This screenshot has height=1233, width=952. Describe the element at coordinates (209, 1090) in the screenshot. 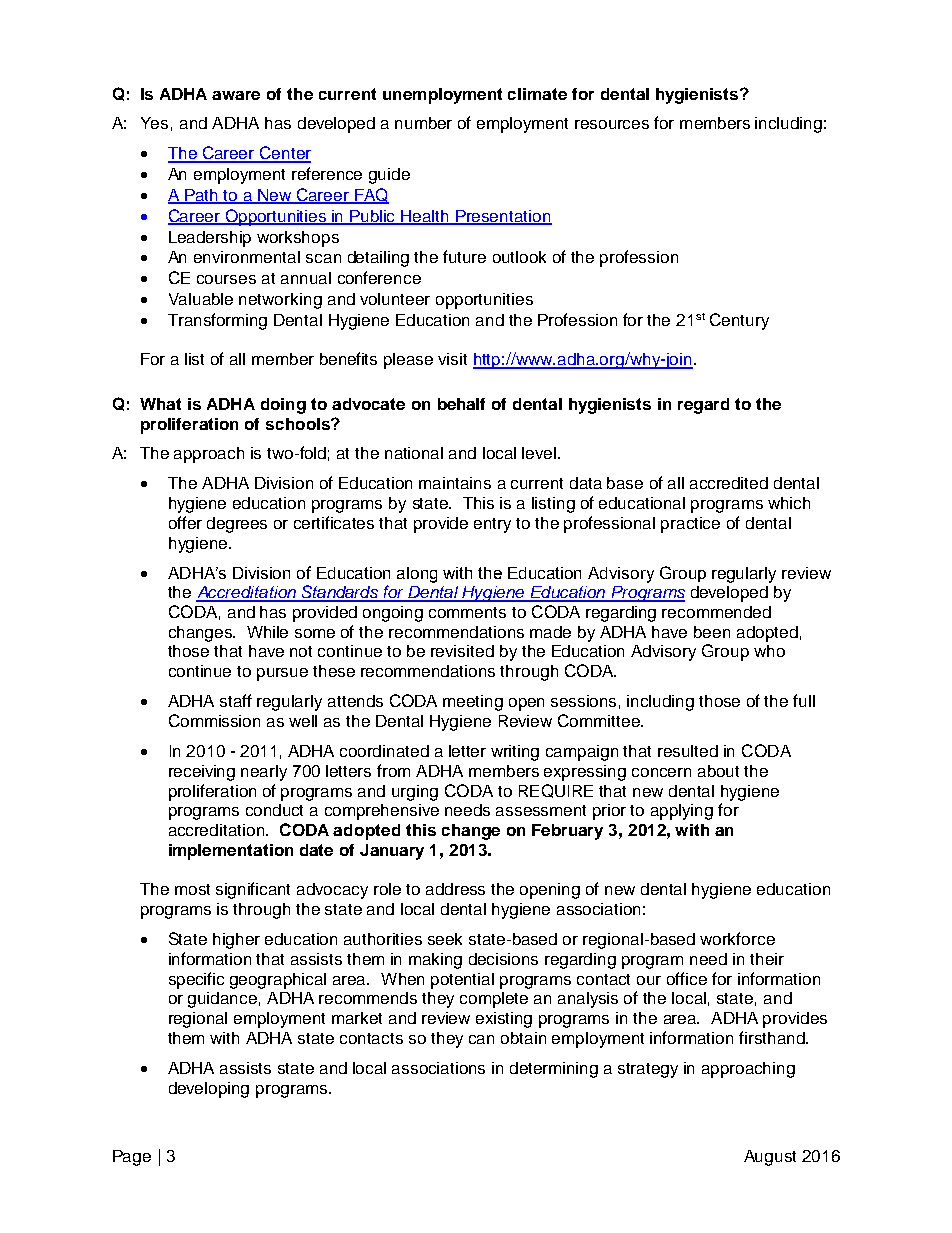

I see `developing` at that location.
